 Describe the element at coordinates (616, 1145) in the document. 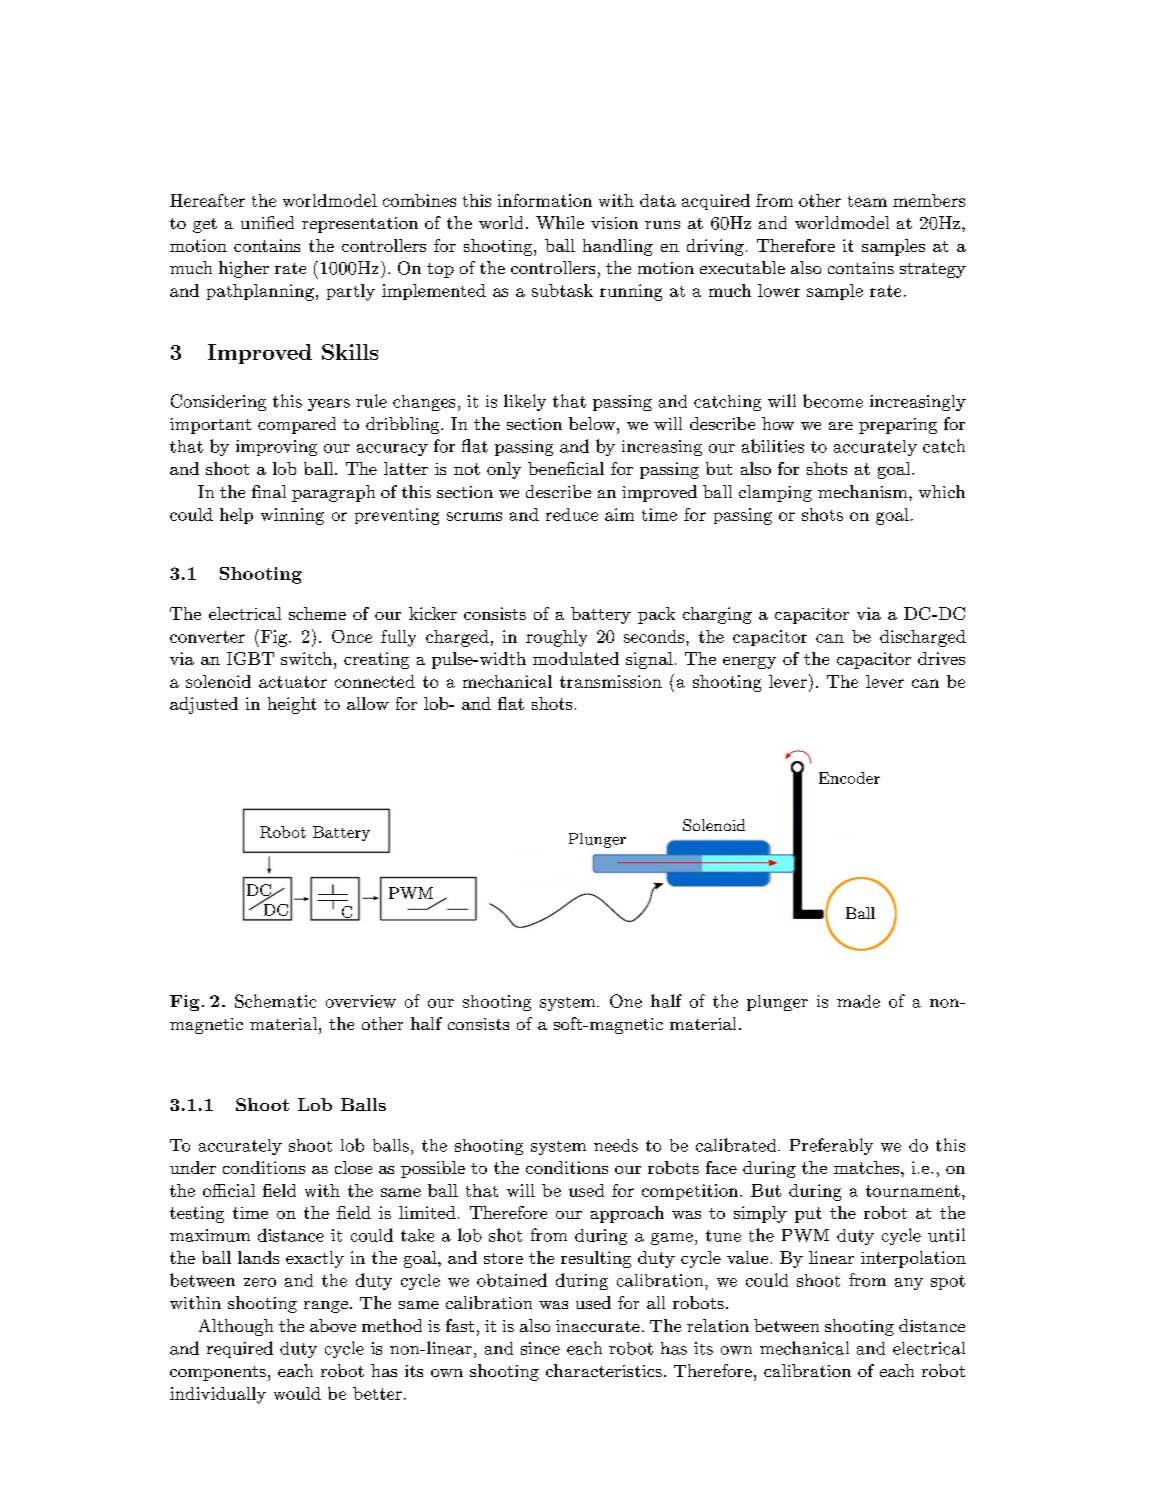

I see `needs` at that location.
